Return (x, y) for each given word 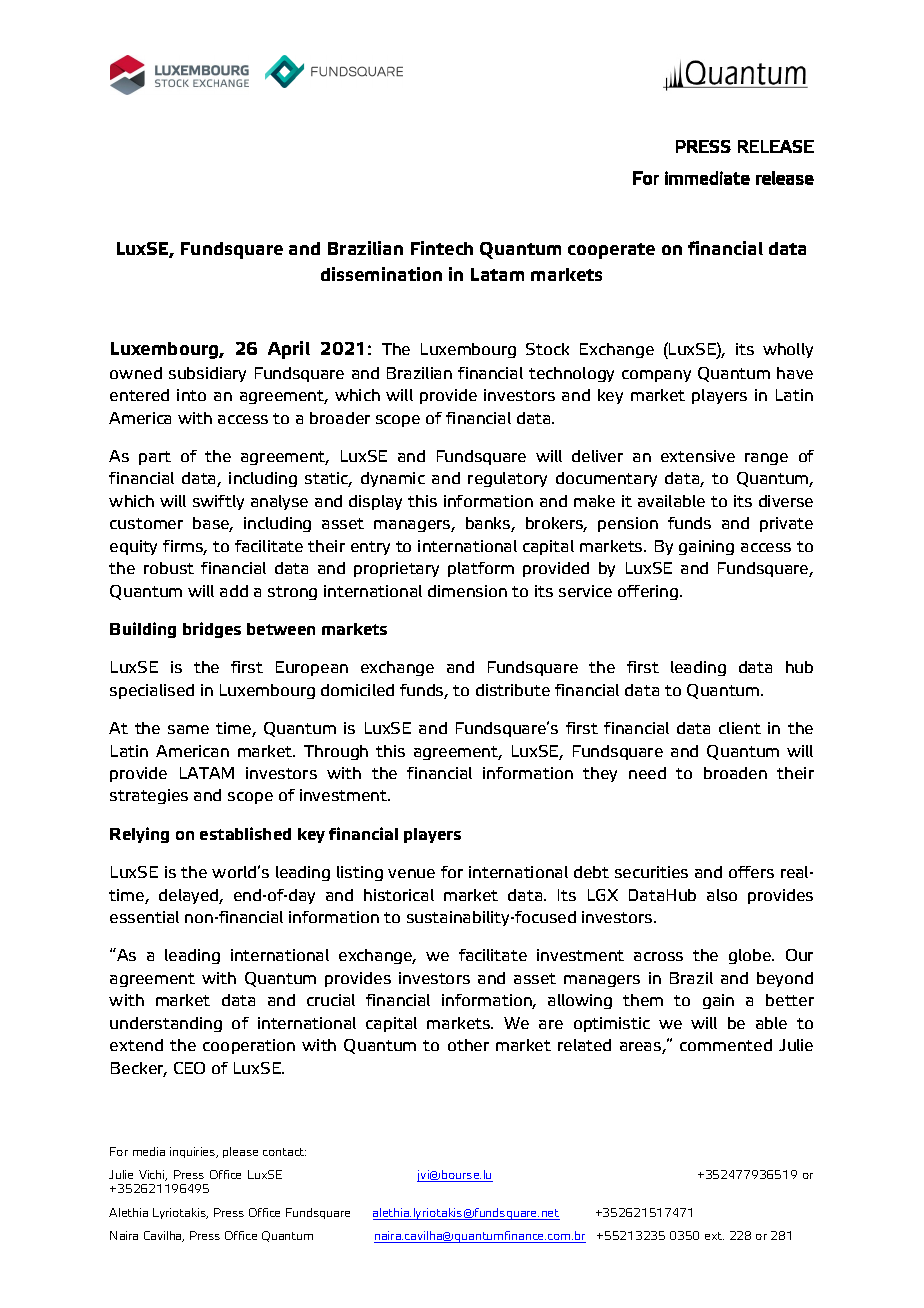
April (289, 350)
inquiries (194, 1152)
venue (411, 873)
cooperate (611, 251)
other (468, 1045)
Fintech (442, 248)
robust (169, 568)
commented (726, 1045)
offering (648, 592)
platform (481, 569)
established (245, 833)
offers (751, 872)
